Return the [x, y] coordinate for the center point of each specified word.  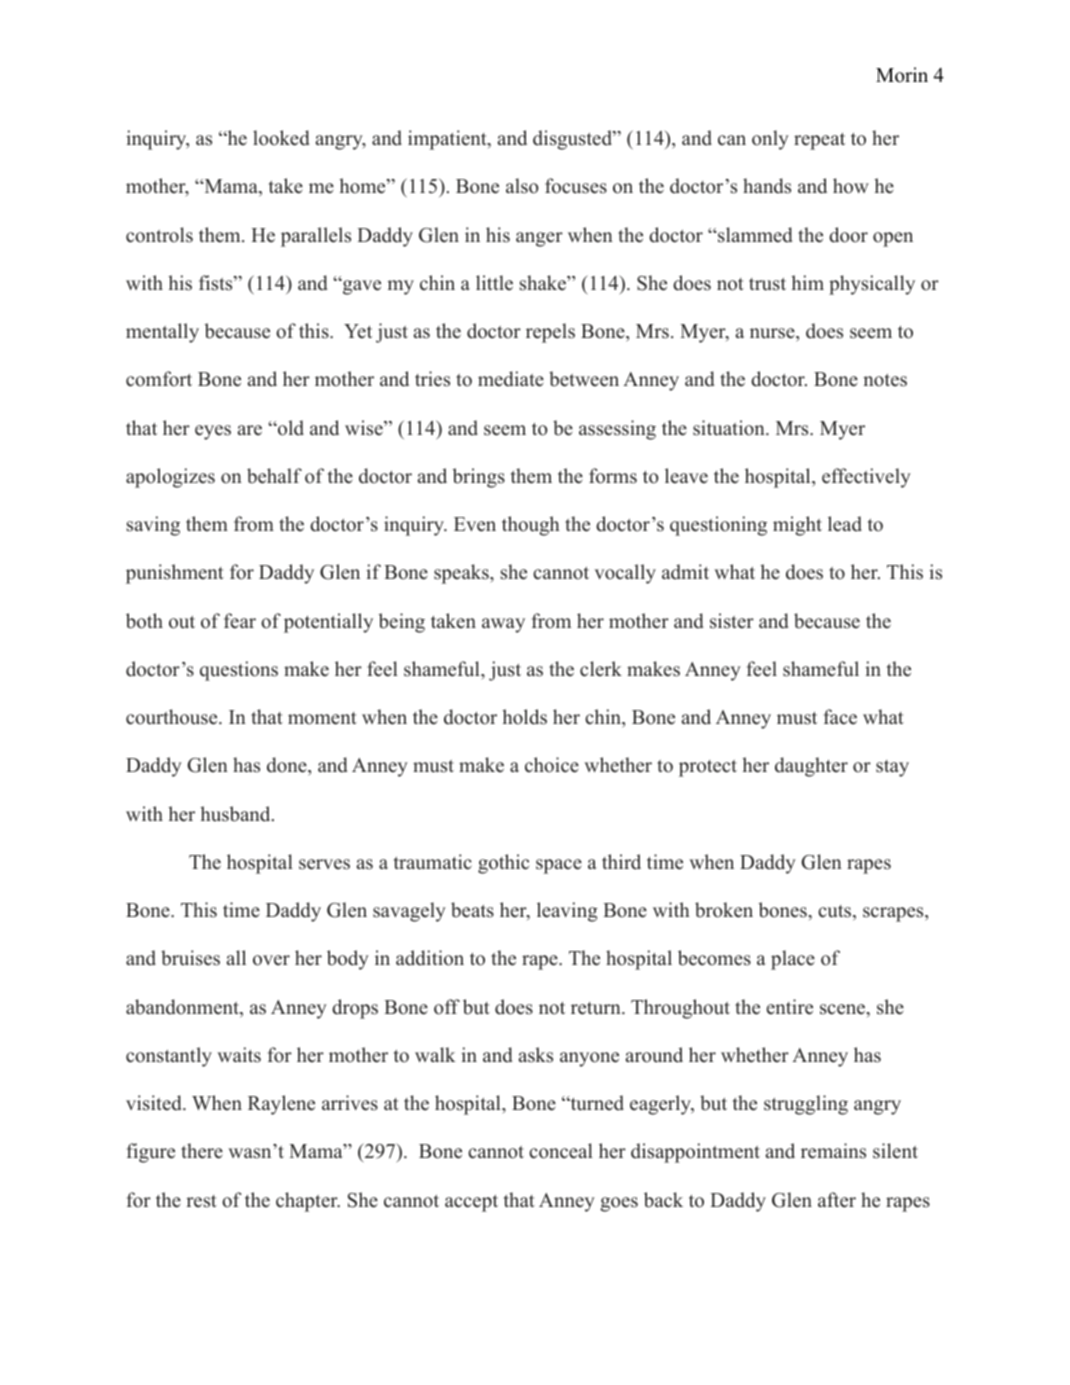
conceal [561, 1151]
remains [833, 1151]
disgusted [573, 140]
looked [281, 138]
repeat [819, 141]
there [202, 1151]
